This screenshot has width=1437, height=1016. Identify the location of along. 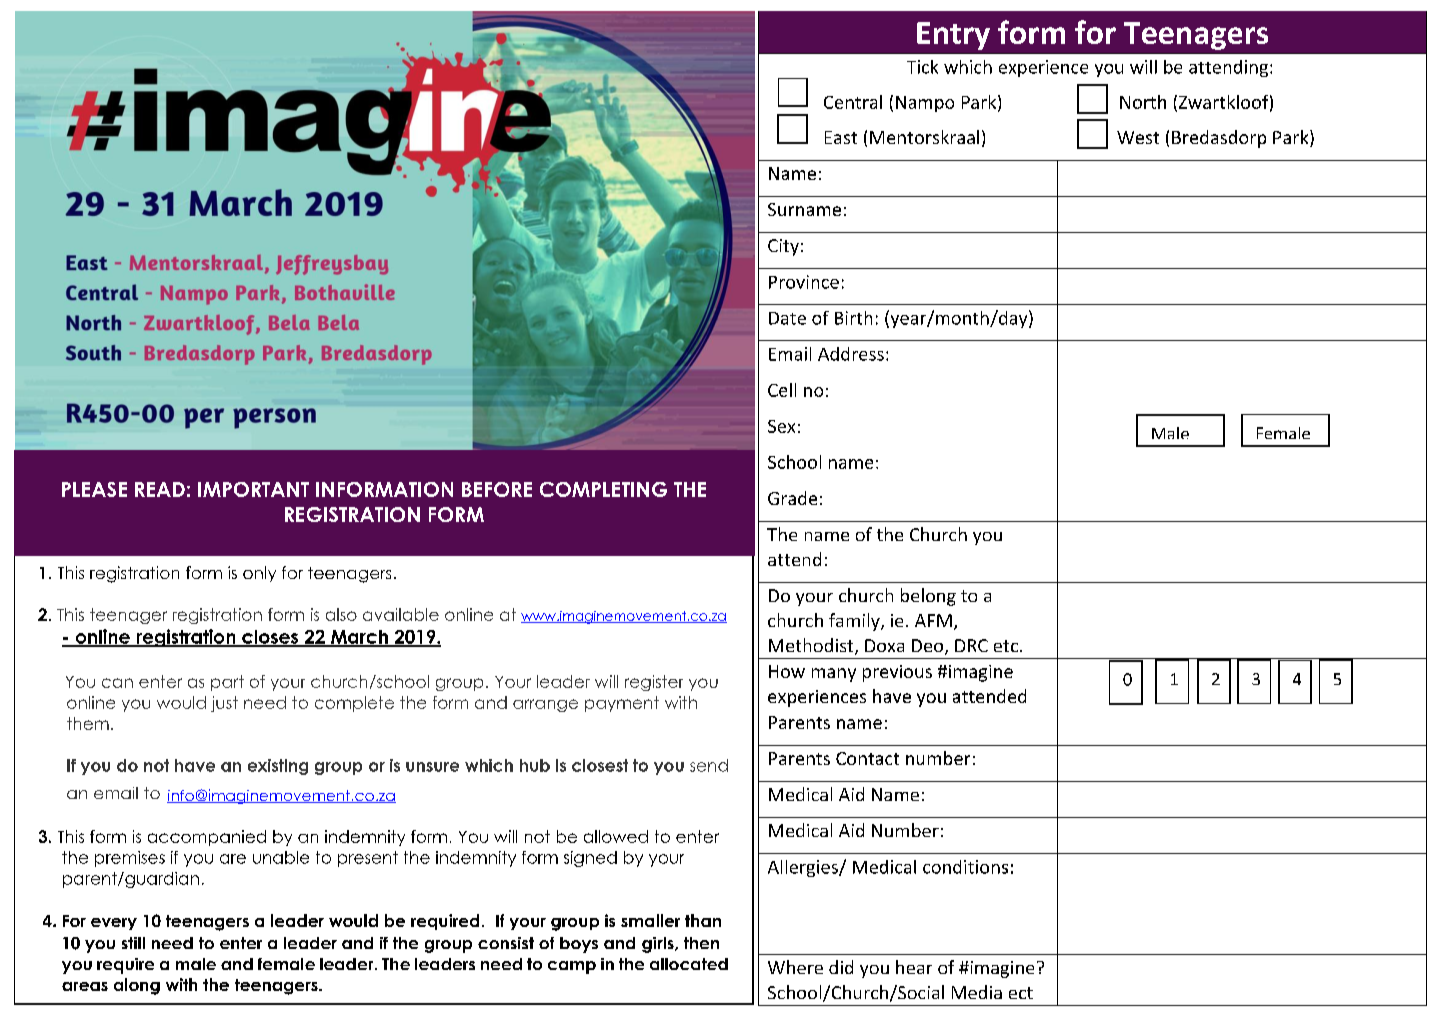
(137, 986).
